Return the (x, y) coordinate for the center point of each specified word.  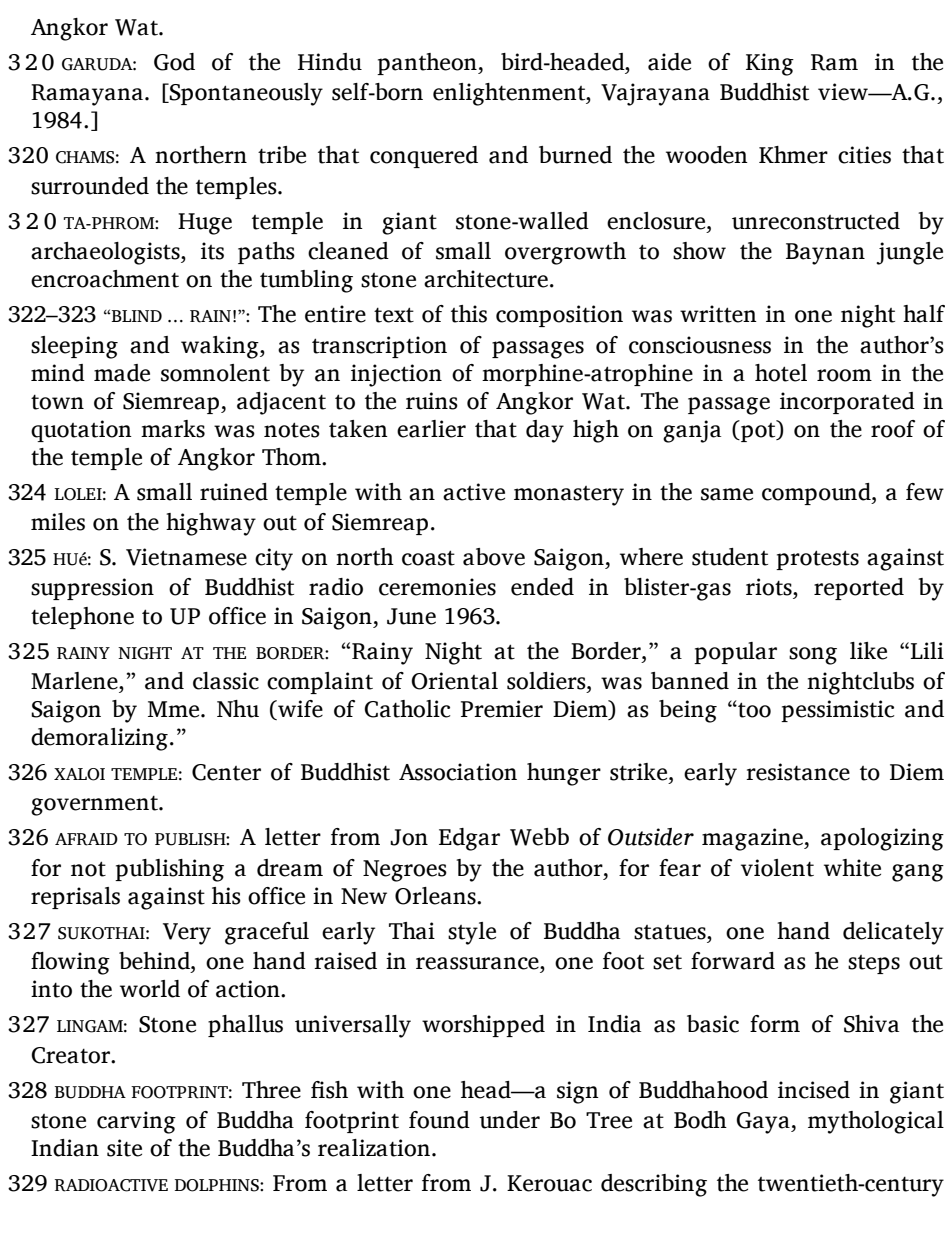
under (509, 1120)
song (813, 656)
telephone (82, 618)
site (124, 1148)
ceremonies (437, 587)
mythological (876, 1122)
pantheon (428, 64)
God (174, 62)
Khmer (793, 155)
